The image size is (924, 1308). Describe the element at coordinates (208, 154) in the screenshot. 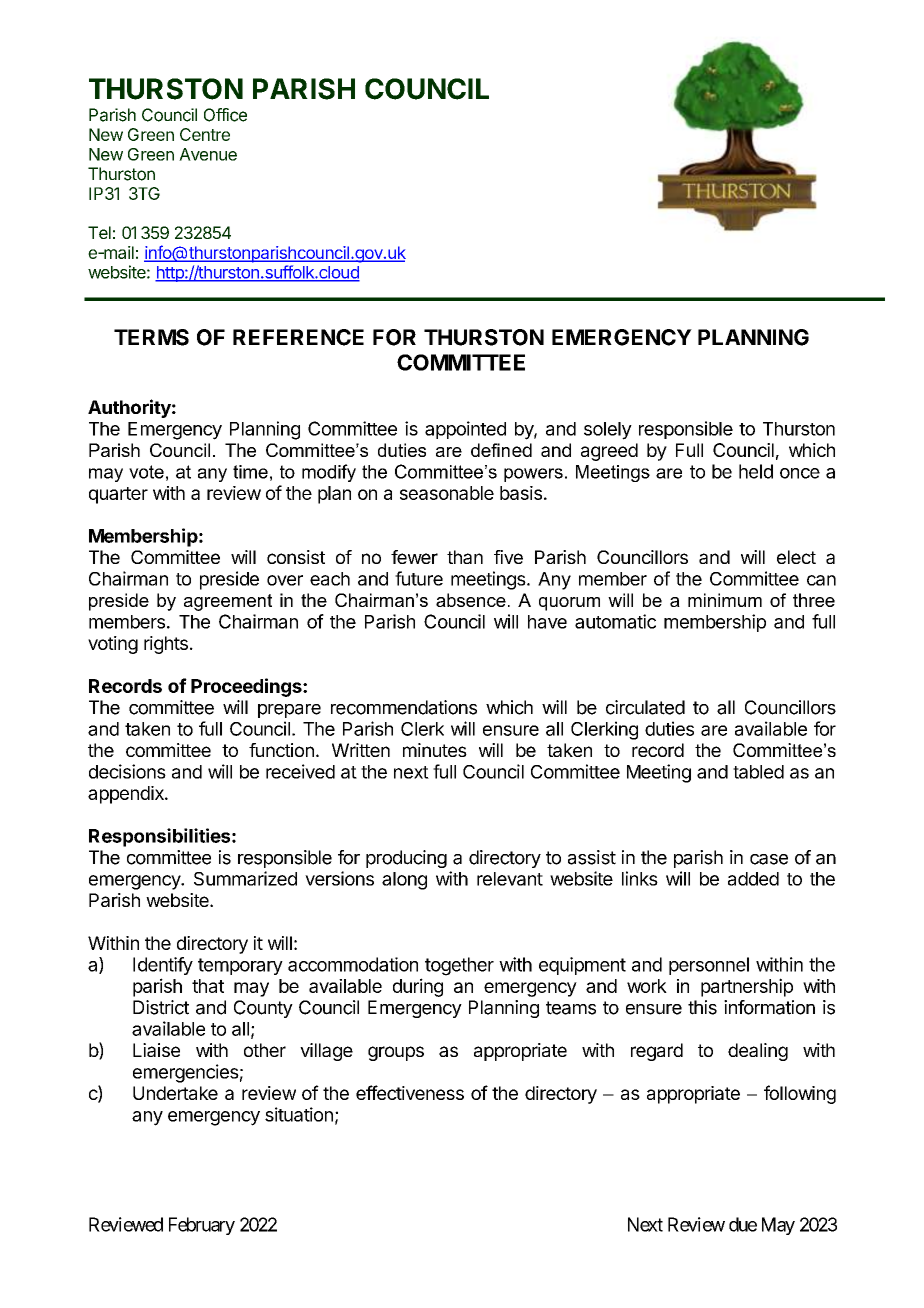

I see `Avenue` at that location.
